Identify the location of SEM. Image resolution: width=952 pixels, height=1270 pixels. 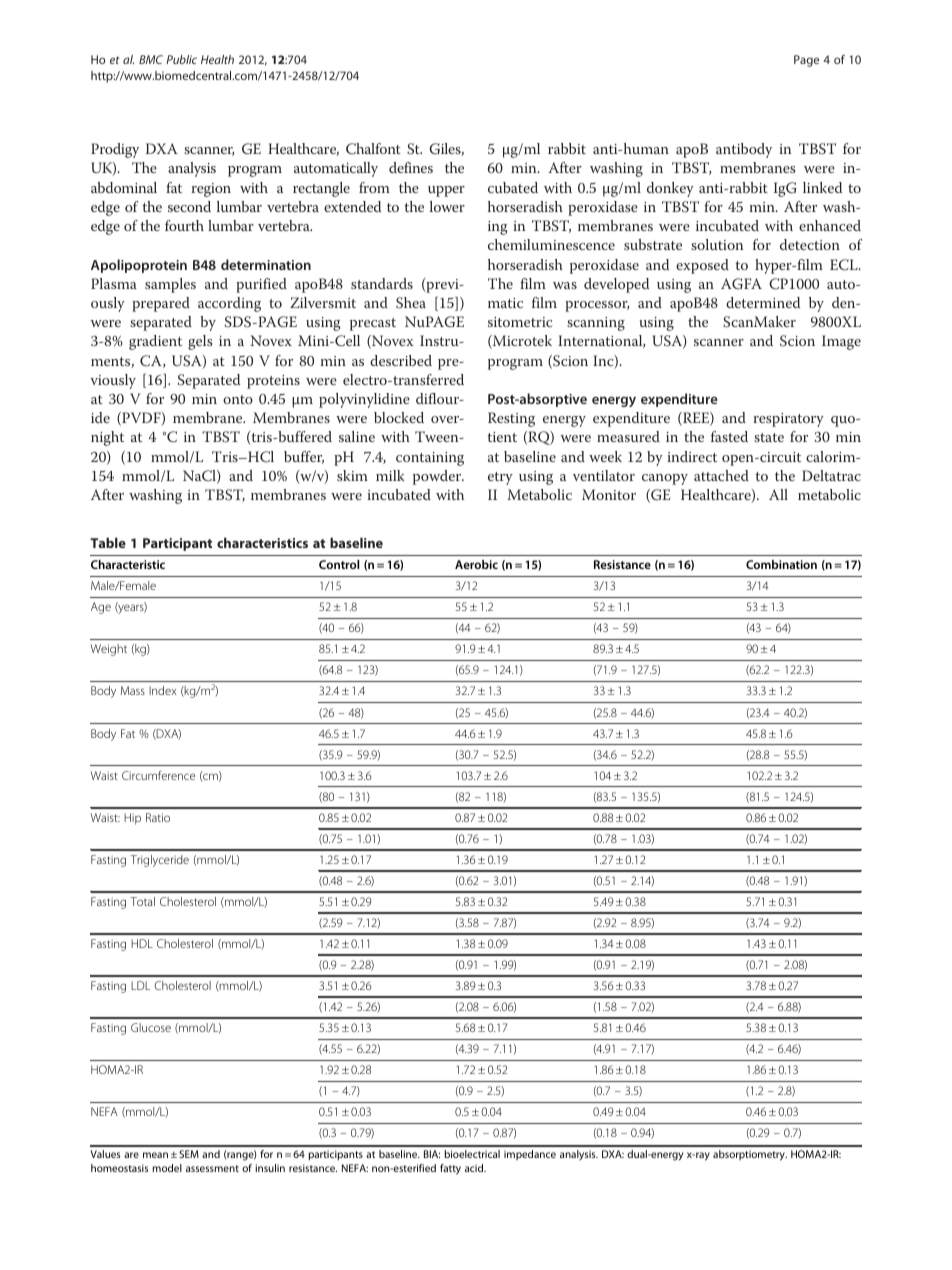
(189, 1154).
